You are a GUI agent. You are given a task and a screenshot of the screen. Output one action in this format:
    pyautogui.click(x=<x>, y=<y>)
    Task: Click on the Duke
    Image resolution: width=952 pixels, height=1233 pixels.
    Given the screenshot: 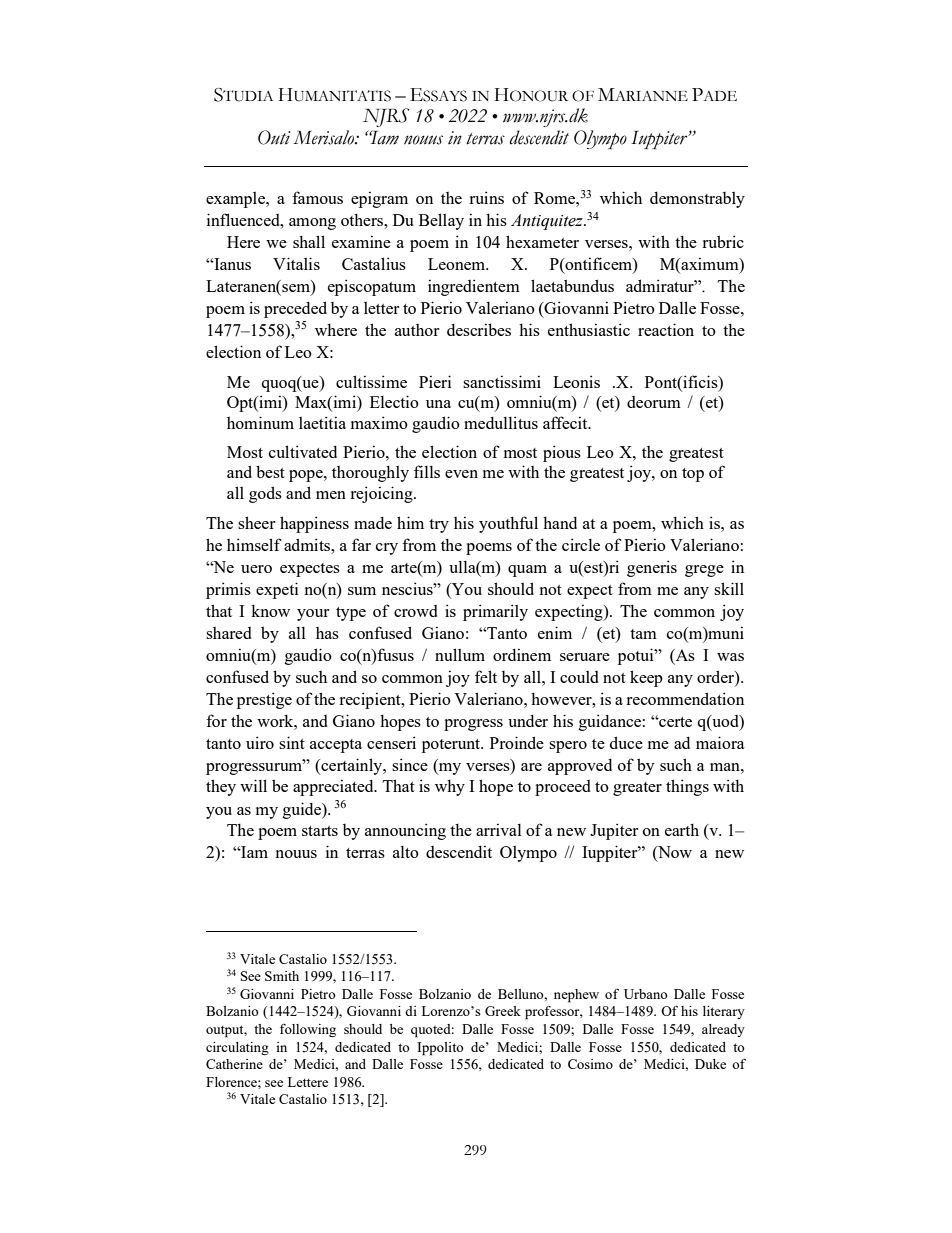 What is the action you would take?
    pyautogui.click(x=710, y=1064)
